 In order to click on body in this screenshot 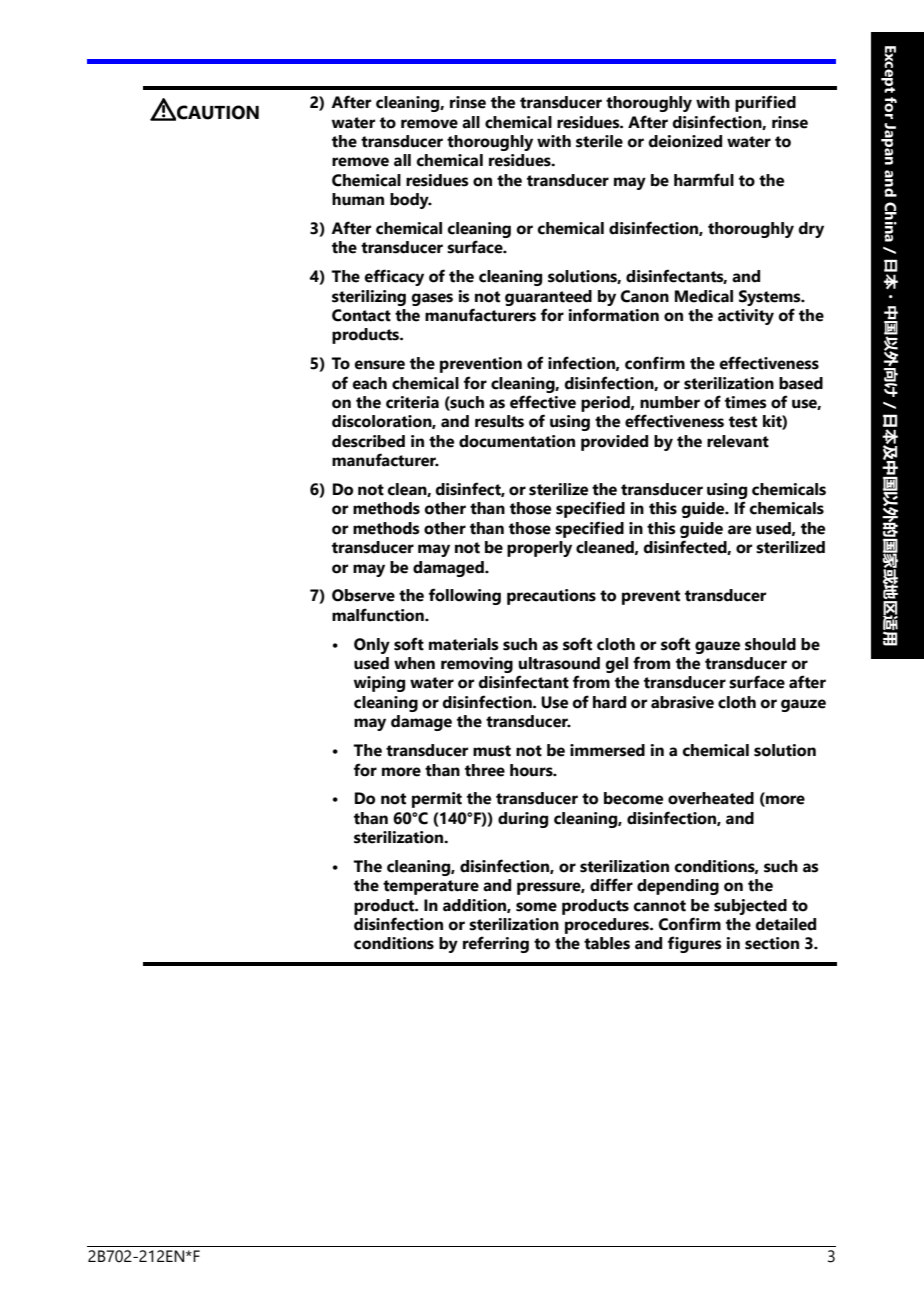, I will do `click(410, 201)`.
